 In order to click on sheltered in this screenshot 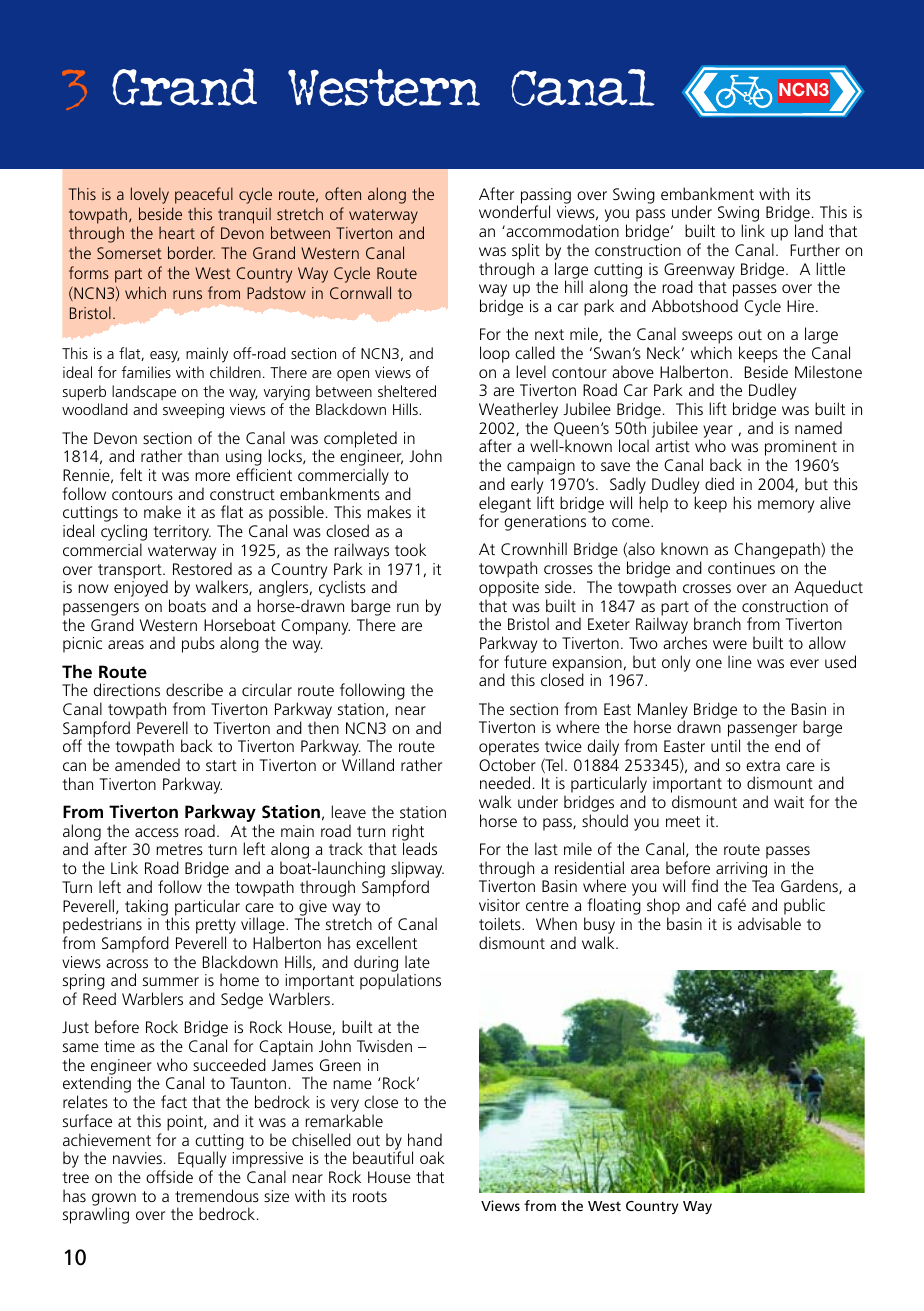, I will do `click(407, 391)`.
